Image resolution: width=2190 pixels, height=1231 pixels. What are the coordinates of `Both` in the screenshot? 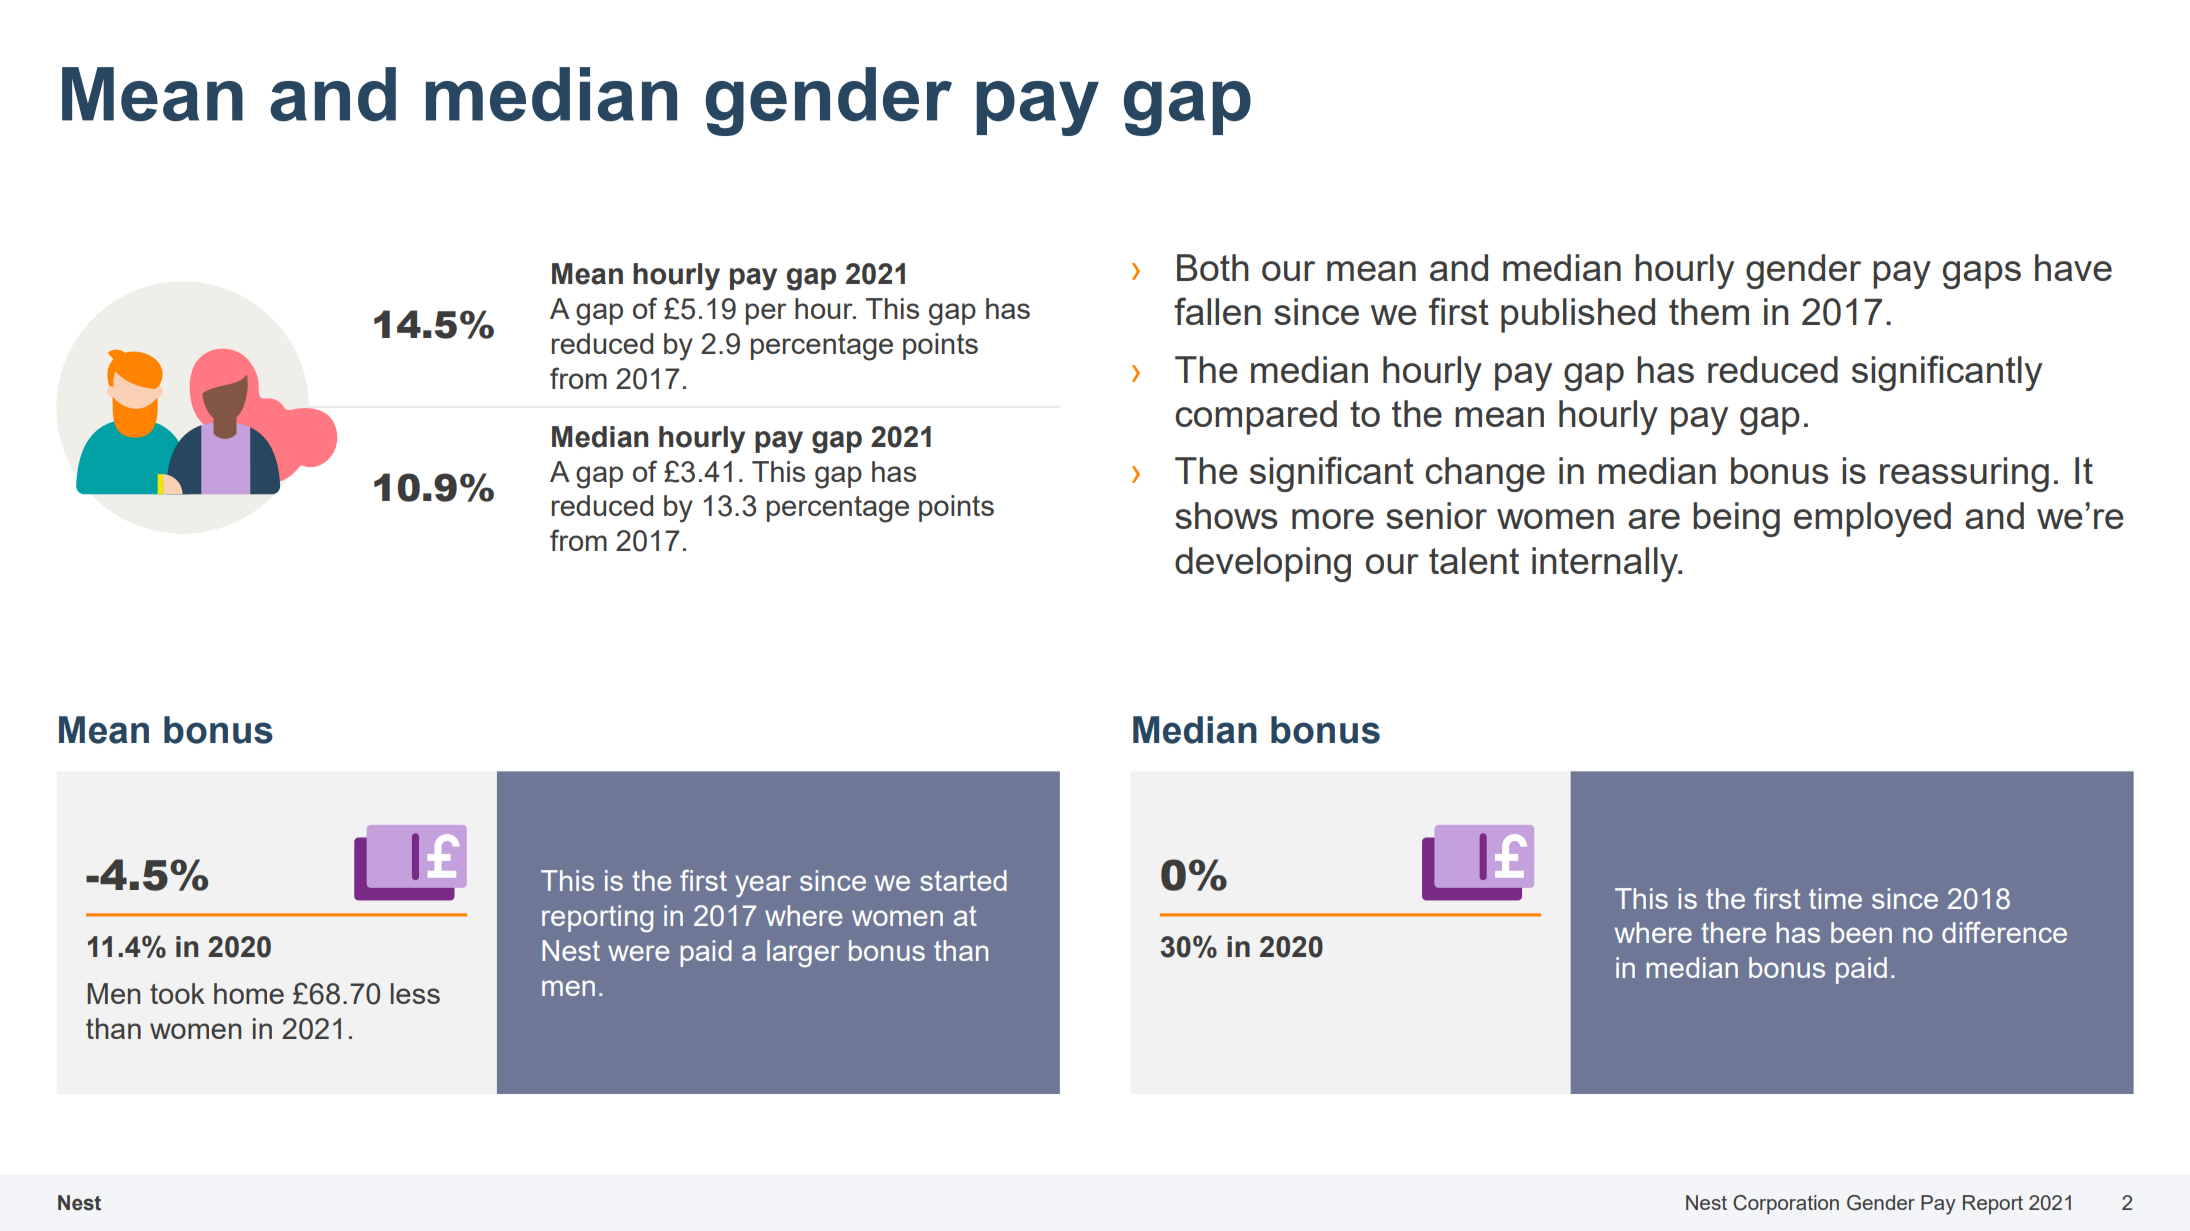 It's located at (1213, 267).
